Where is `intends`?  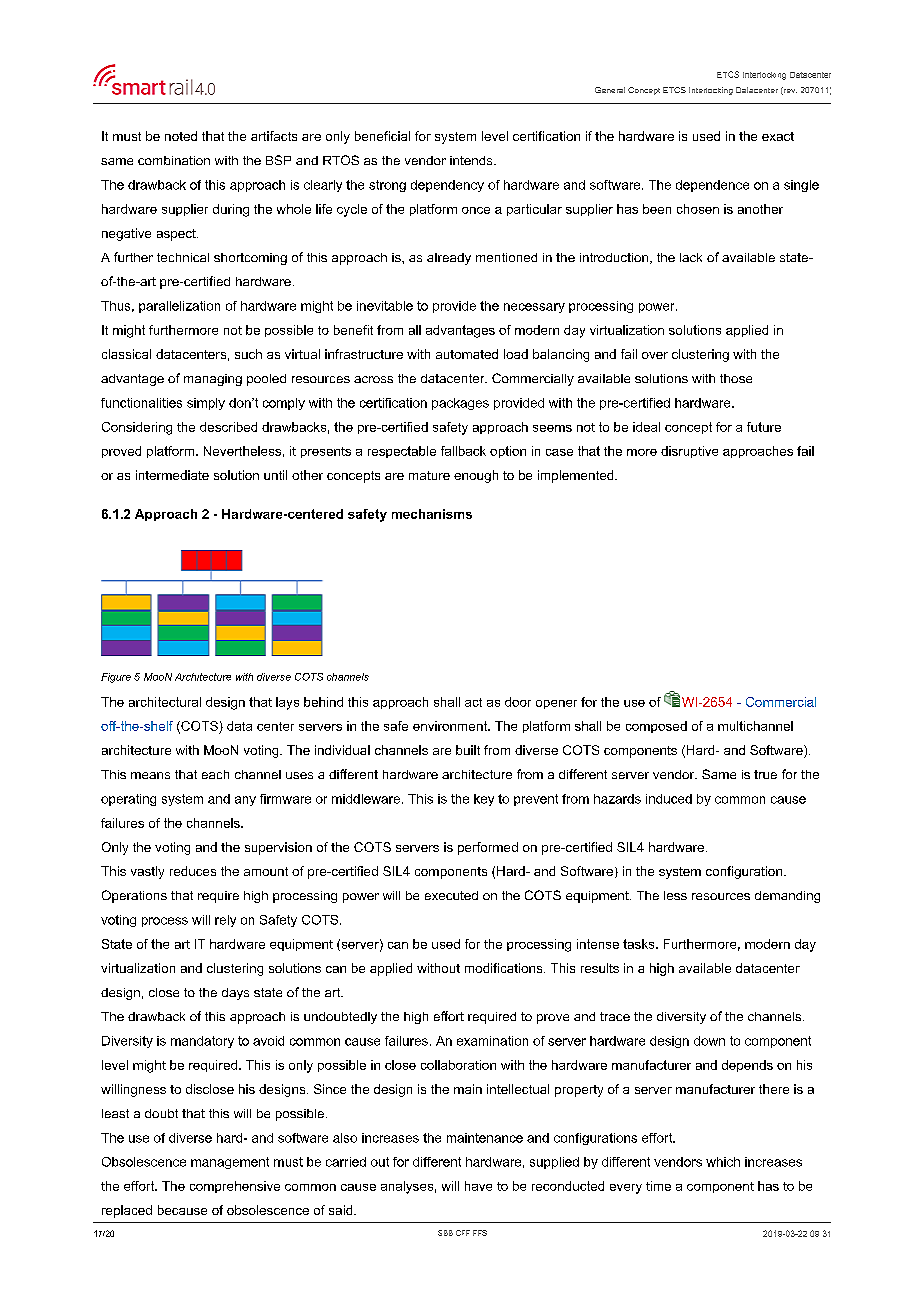 intends is located at coordinates (472, 160).
